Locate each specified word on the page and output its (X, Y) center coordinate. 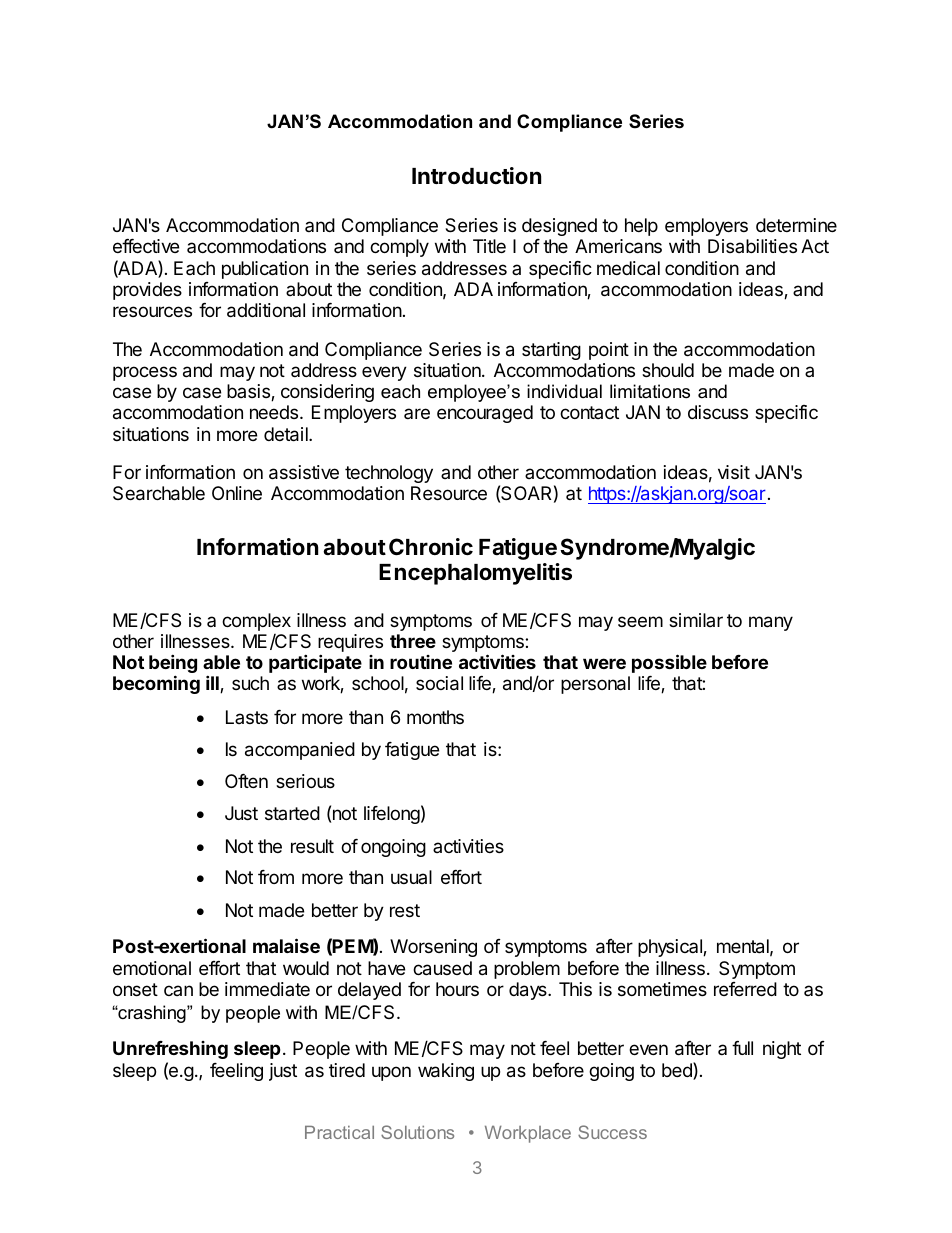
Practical (339, 1132)
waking (446, 1072)
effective (146, 246)
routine (421, 662)
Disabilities (752, 246)
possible (669, 663)
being (173, 665)
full (742, 1048)
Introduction (476, 175)
